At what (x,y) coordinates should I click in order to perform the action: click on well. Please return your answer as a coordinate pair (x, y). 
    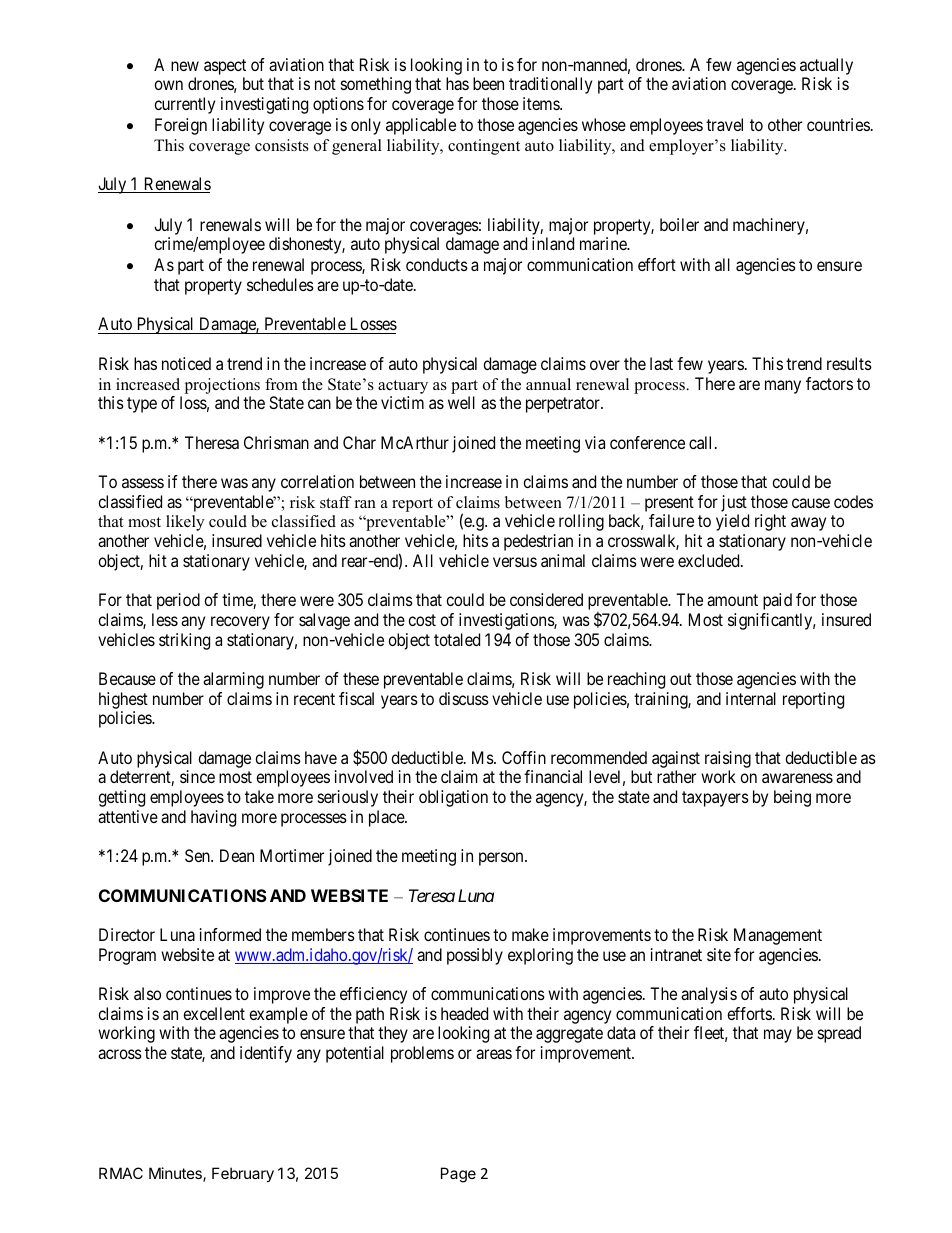
    Looking at the image, I should click on (461, 402).
